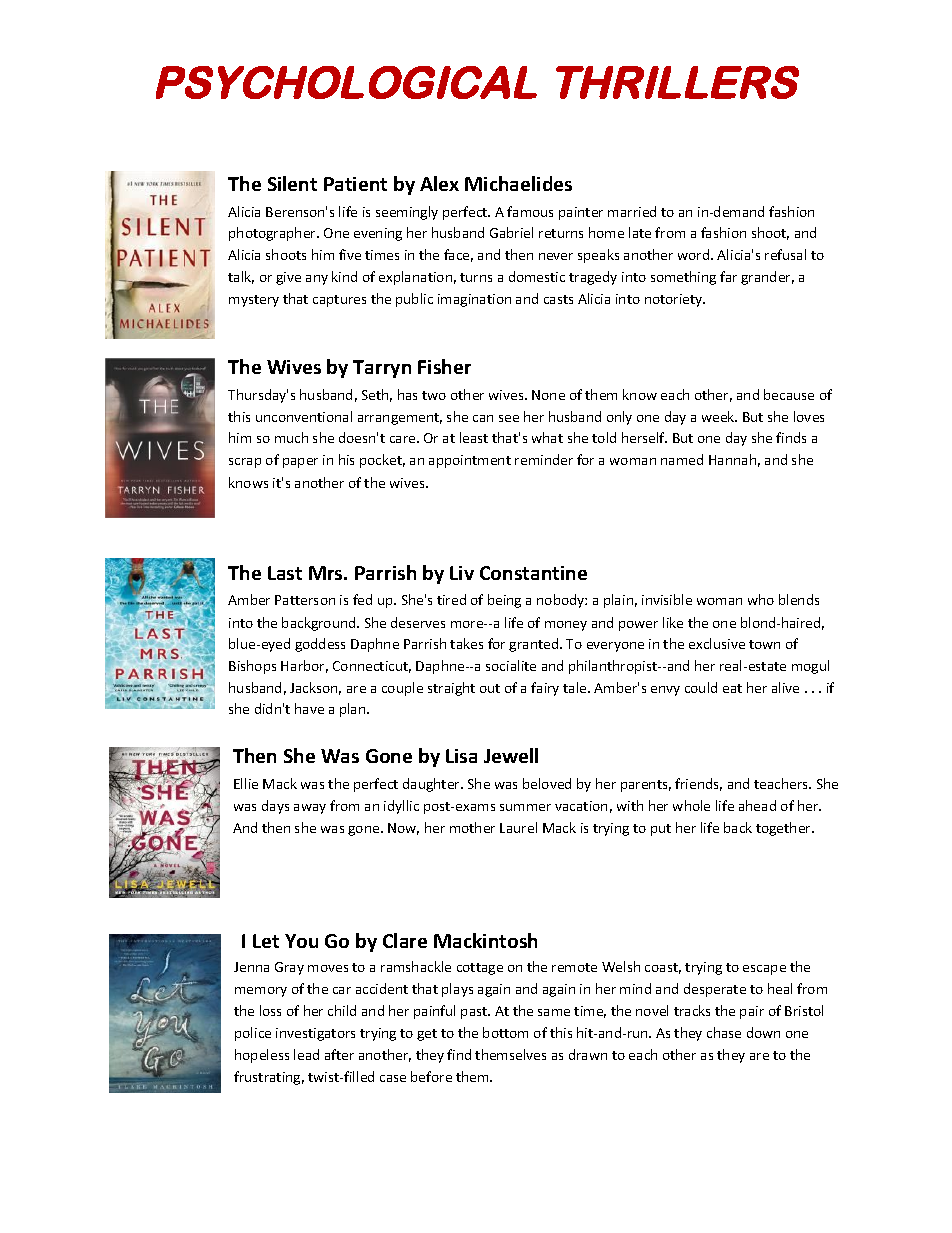 This image has height=1233, width=952. What do you see at coordinates (320, 645) in the image?
I see `goddess` at bounding box center [320, 645].
